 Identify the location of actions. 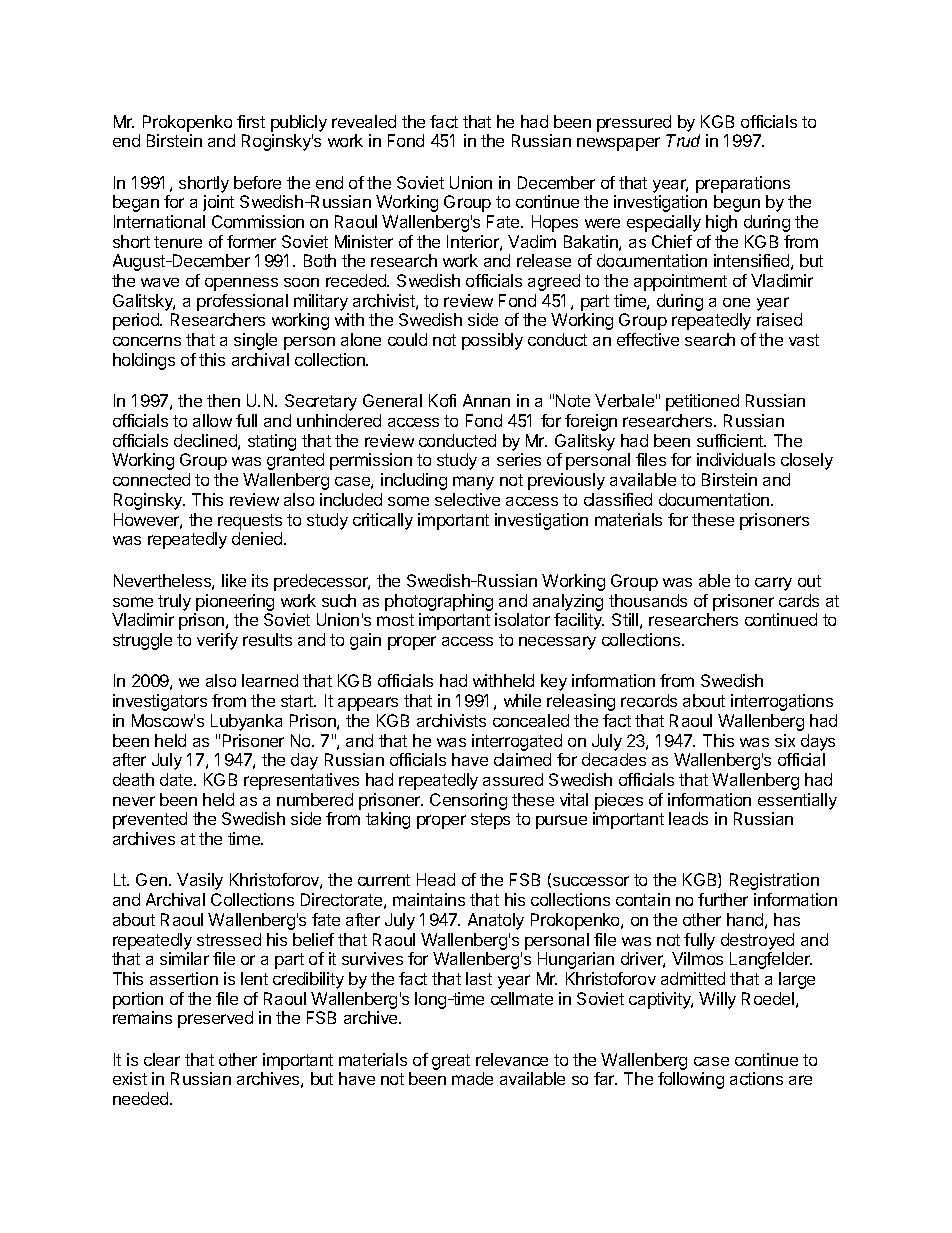
(756, 1078).
